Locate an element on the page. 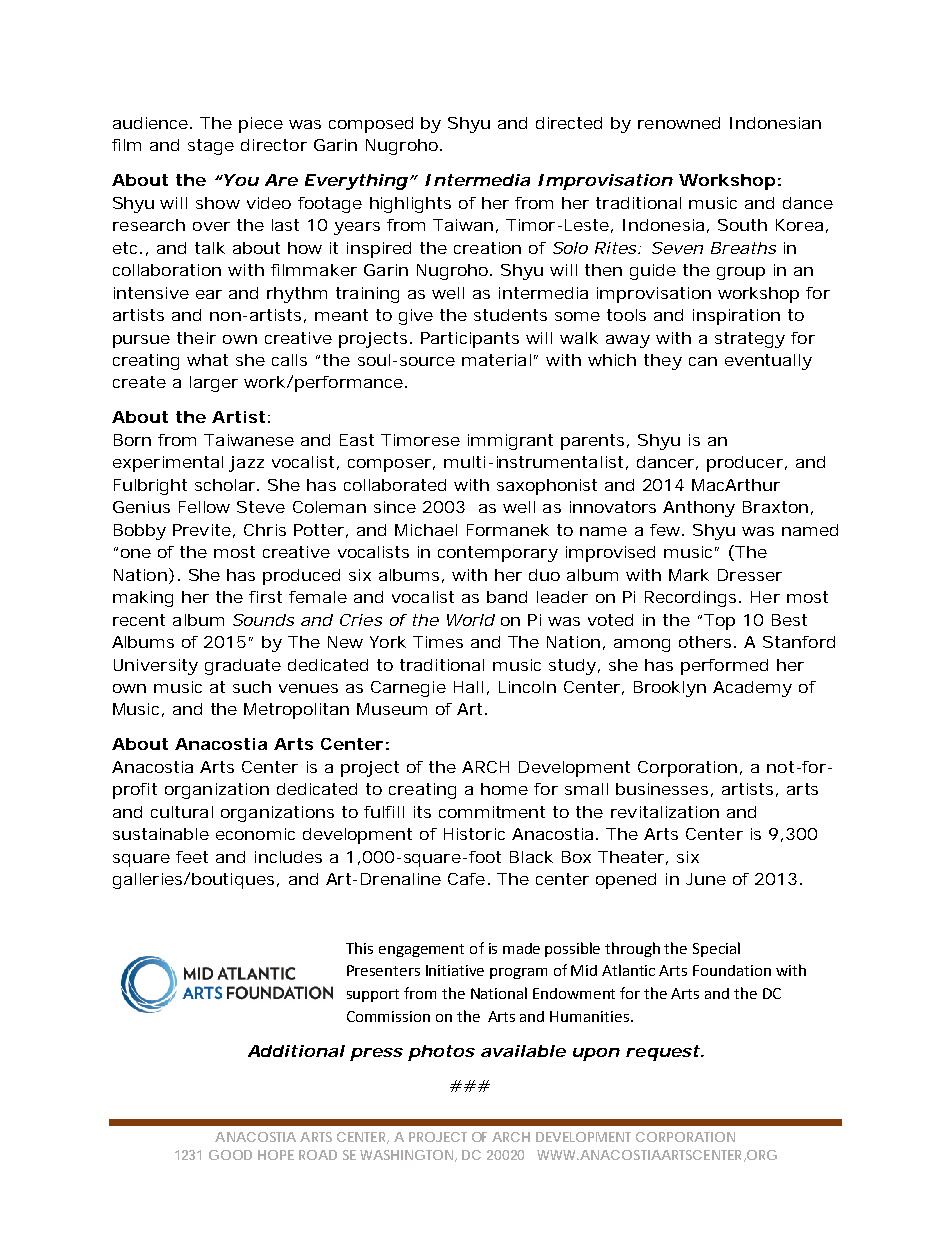  June is located at coordinates (706, 879).
